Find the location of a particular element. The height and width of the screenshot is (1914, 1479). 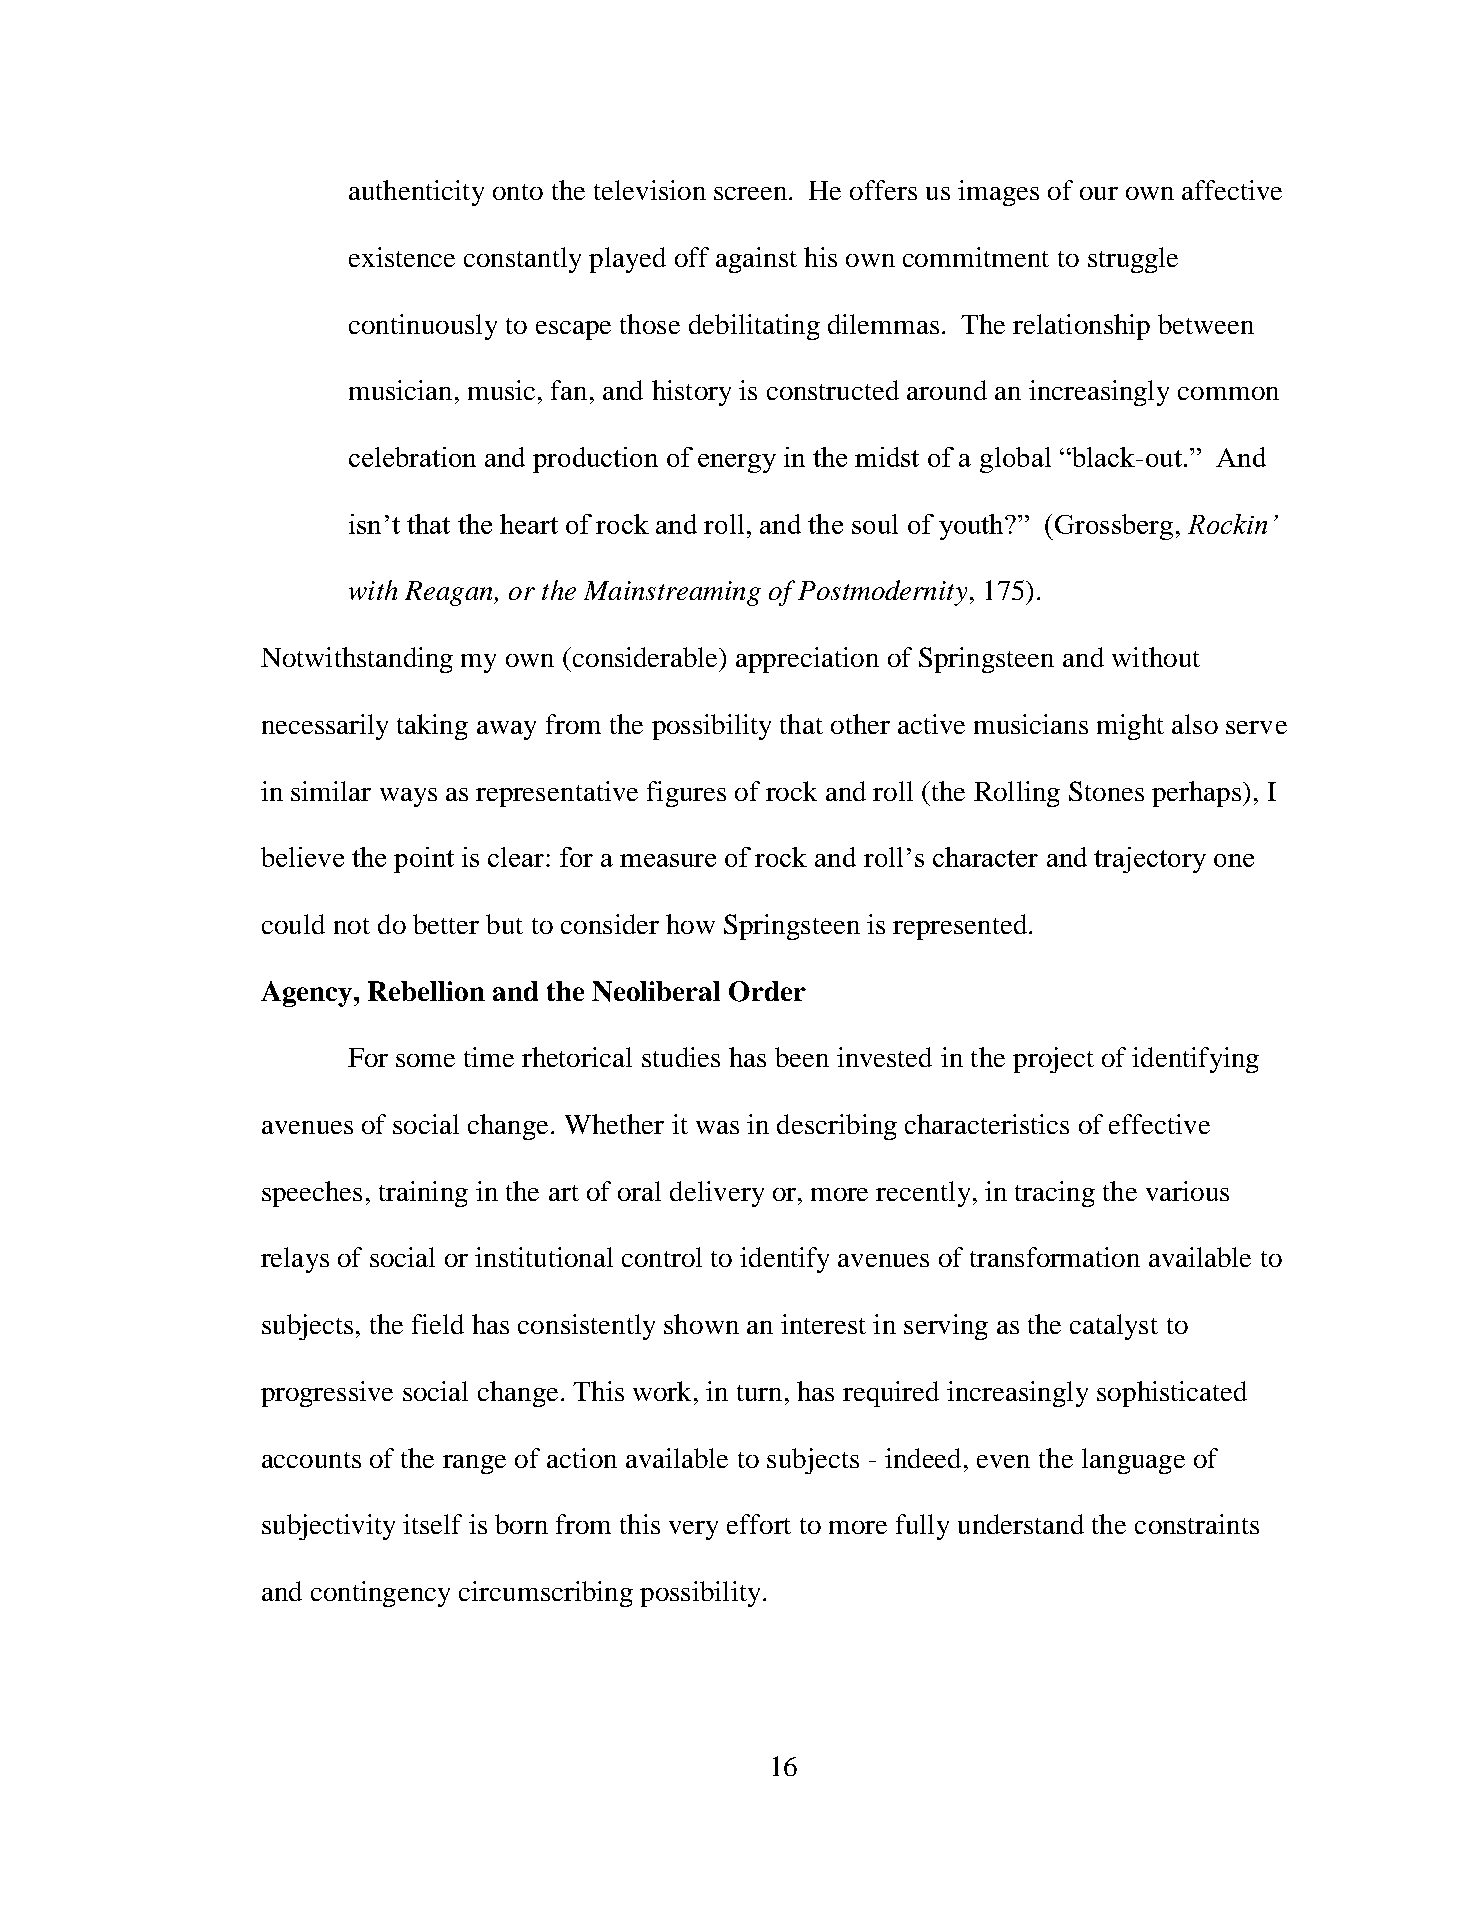

struggle is located at coordinates (1133, 260).
